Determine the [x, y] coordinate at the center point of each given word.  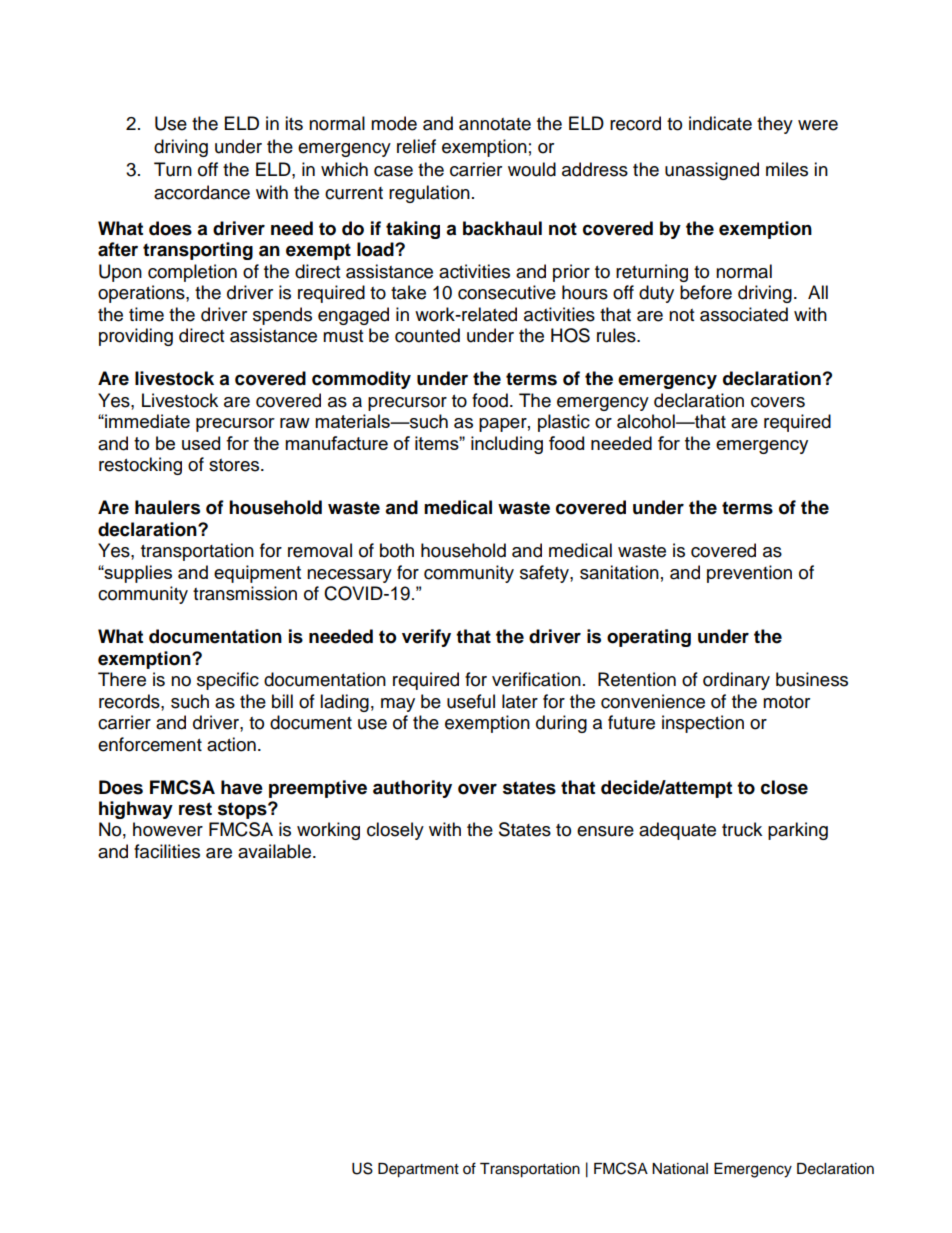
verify [426, 638]
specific [228, 681]
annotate [495, 124]
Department [418, 1170]
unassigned [712, 171]
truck [742, 829]
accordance [202, 192]
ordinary [736, 681]
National [680, 1169]
